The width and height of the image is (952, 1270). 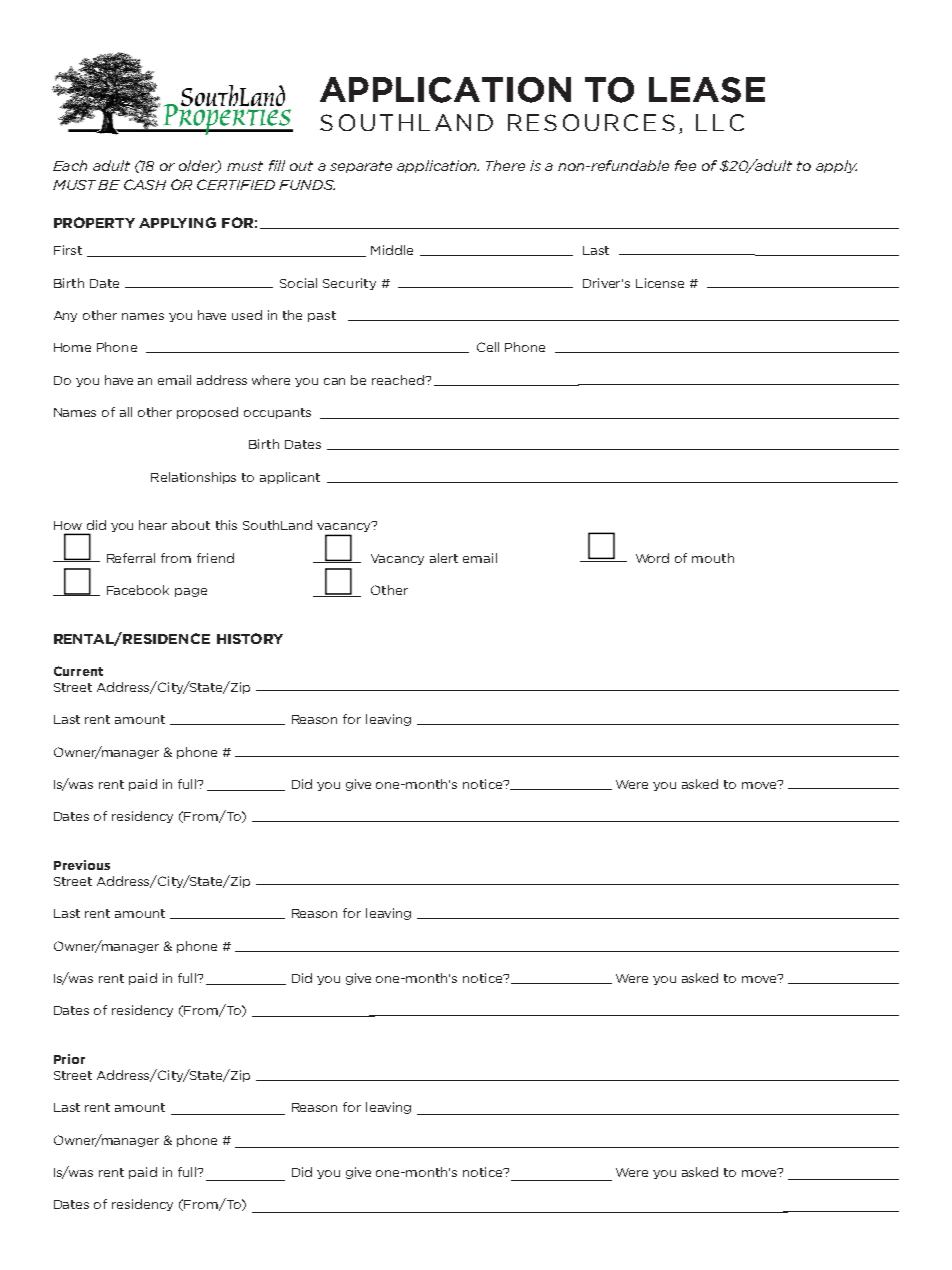 What do you see at coordinates (349, 284) in the image?
I see `Security` at bounding box center [349, 284].
